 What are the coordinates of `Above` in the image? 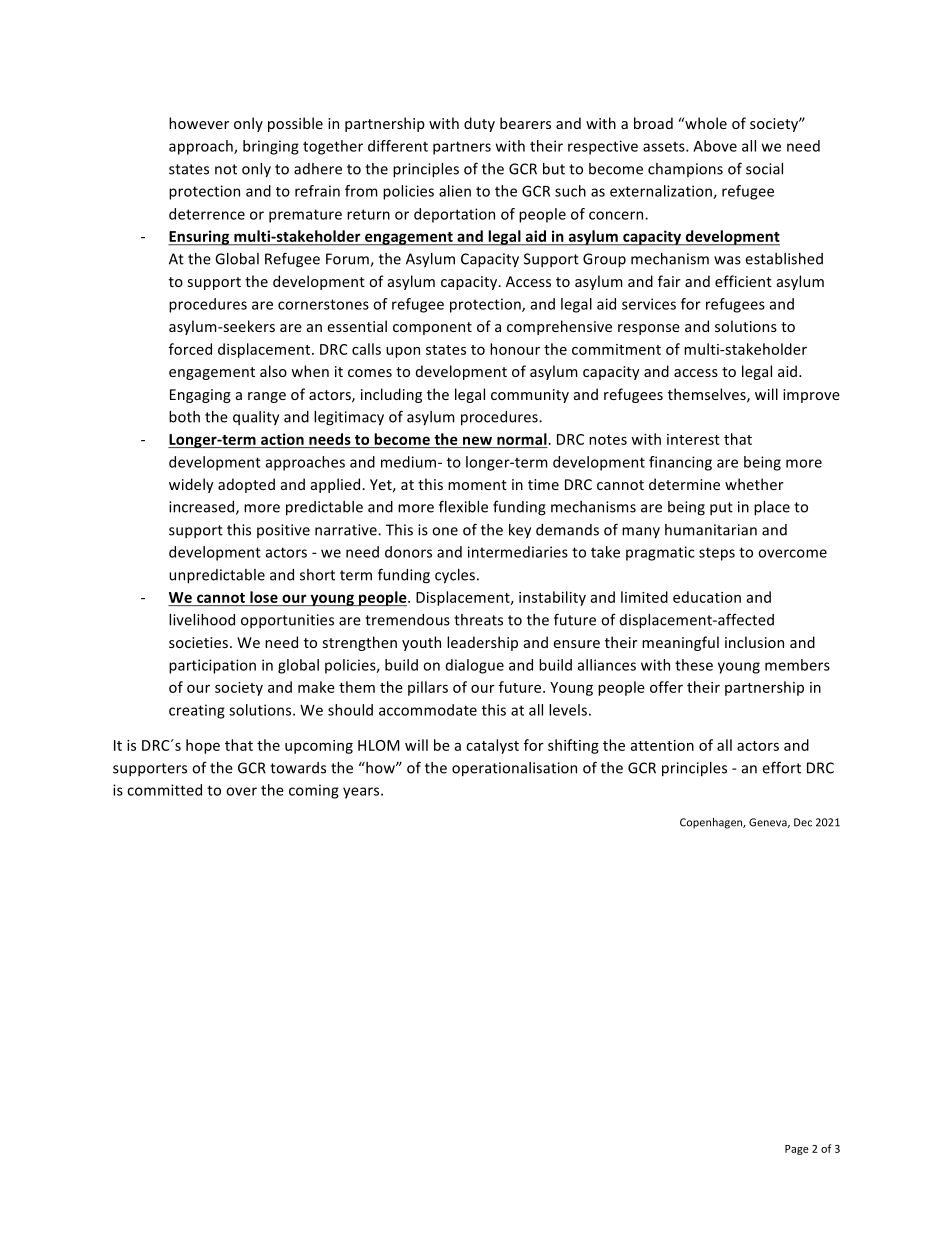 It's located at (715, 146).
